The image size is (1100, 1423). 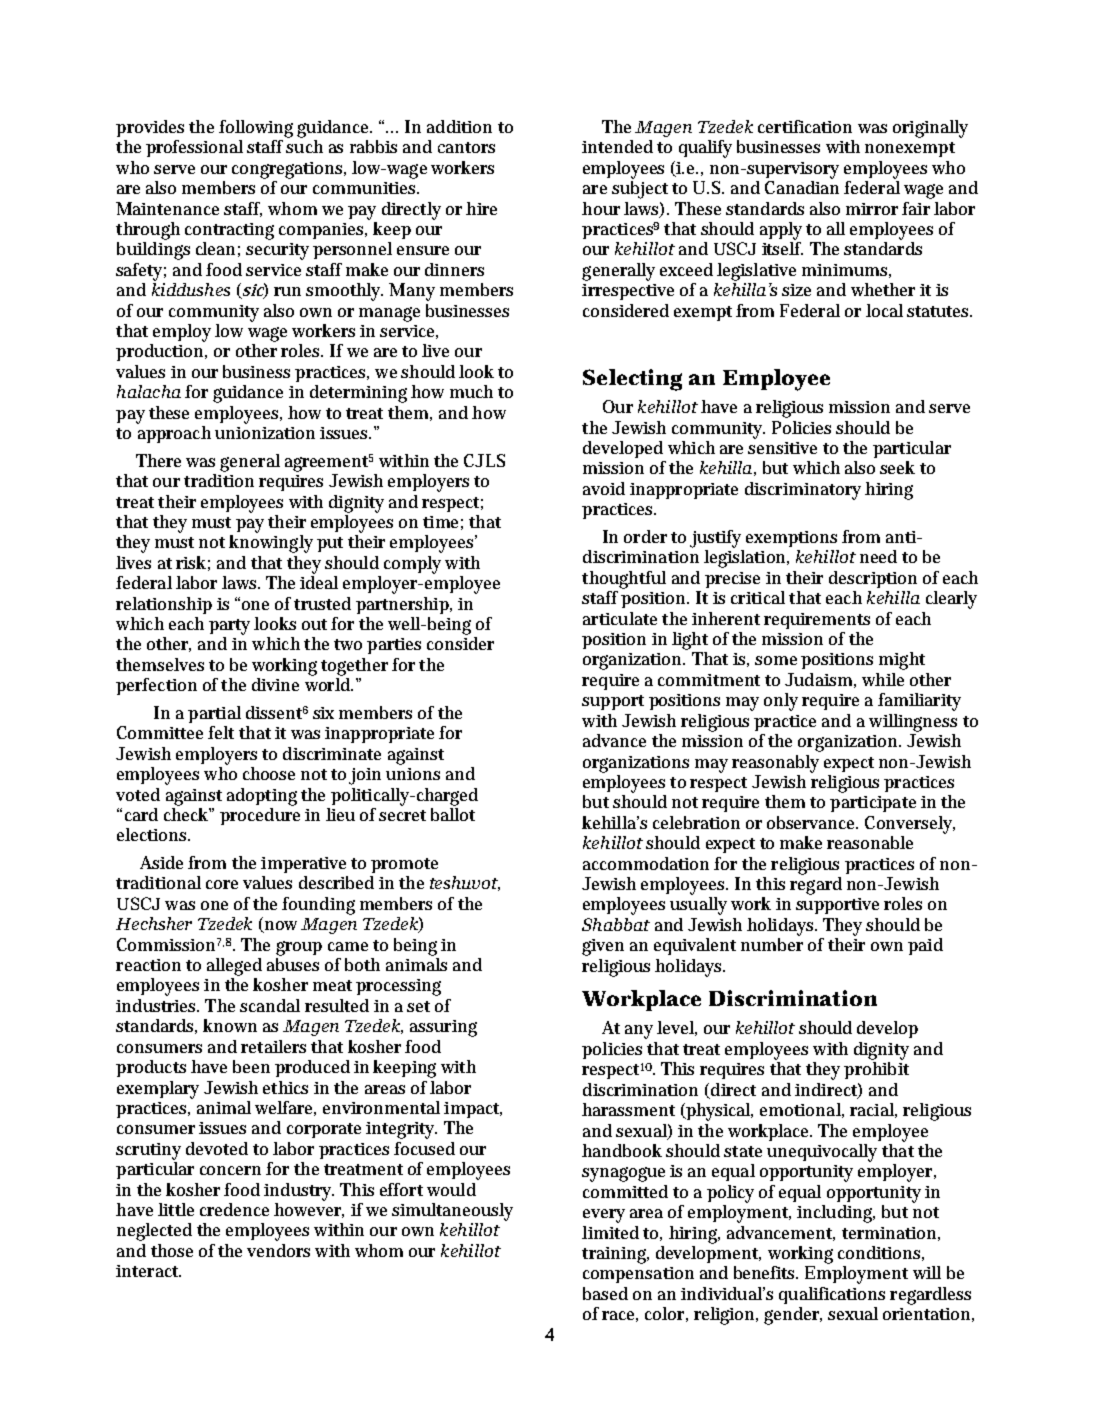 I want to click on qualifications, so click(x=832, y=1295).
